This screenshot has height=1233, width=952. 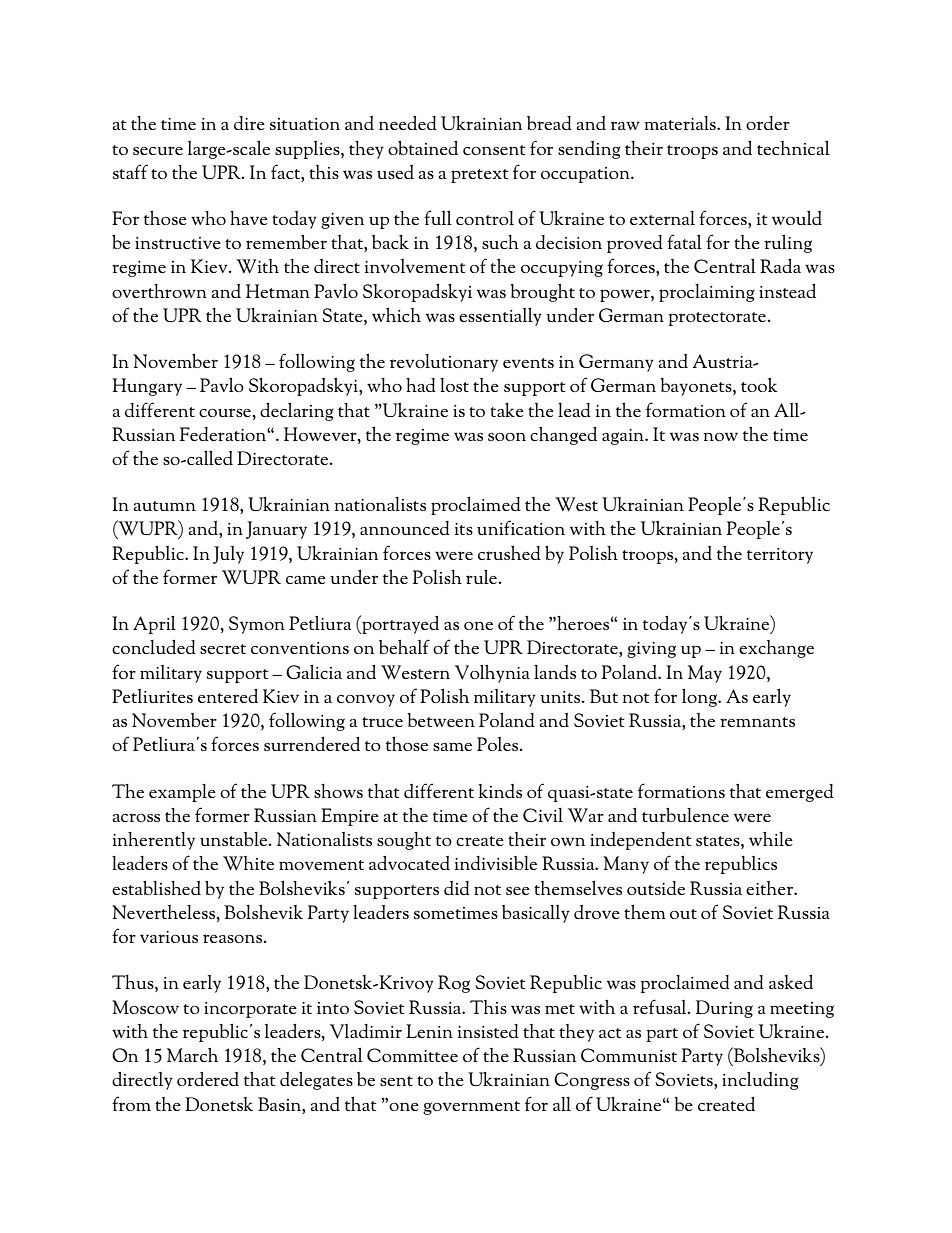 I want to click on government, so click(x=471, y=1108).
